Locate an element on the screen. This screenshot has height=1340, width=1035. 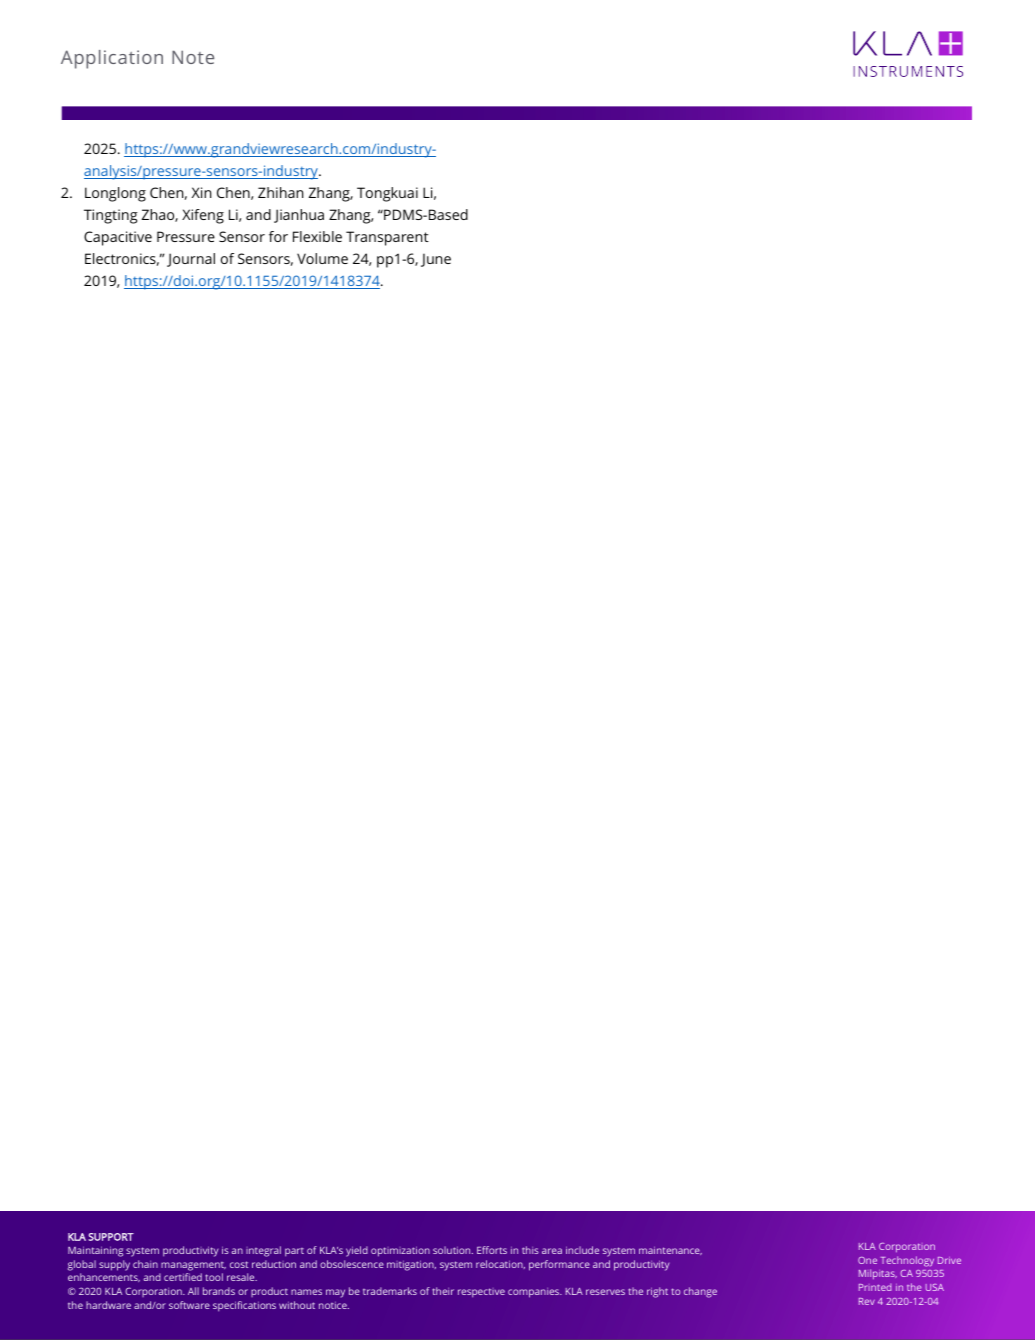
Note is located at coordinates (193, 57).
